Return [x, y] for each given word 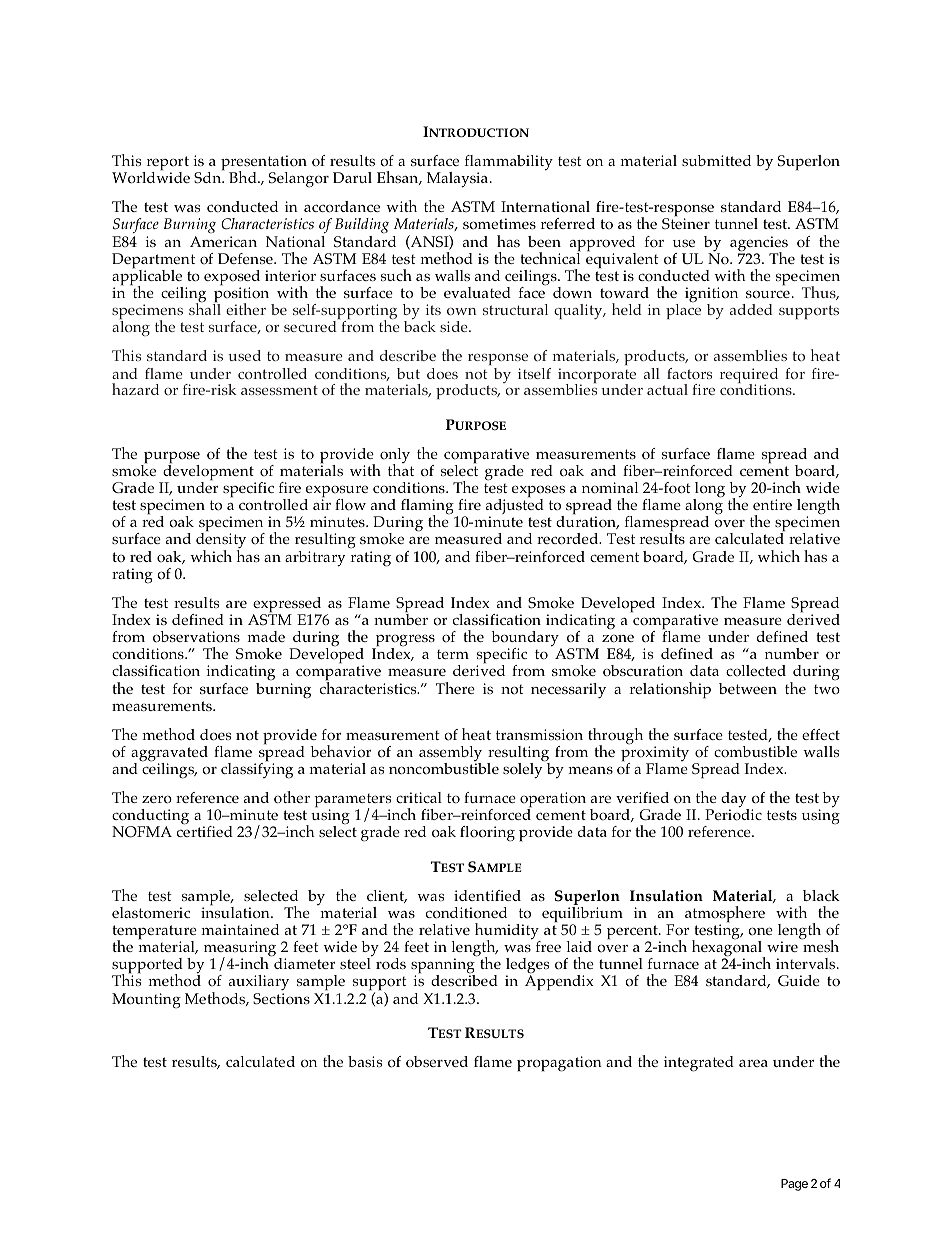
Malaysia [457, 180]
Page [794, 1185]
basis [365, 1061]
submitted [716, 160]
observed [437, 1062]
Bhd [244, 177]
